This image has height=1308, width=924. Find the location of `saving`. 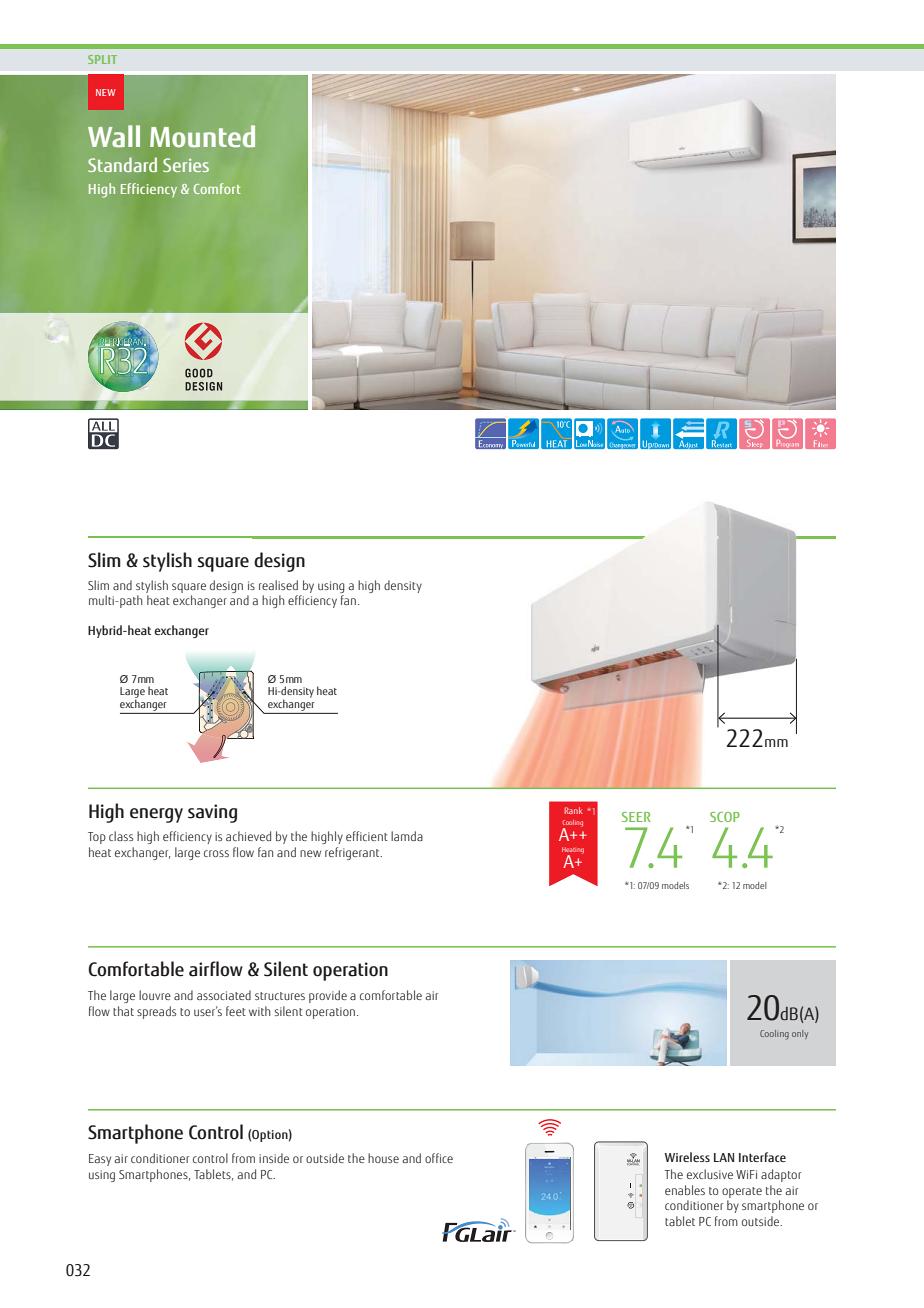

saving is located at coordinates (212, 813).
